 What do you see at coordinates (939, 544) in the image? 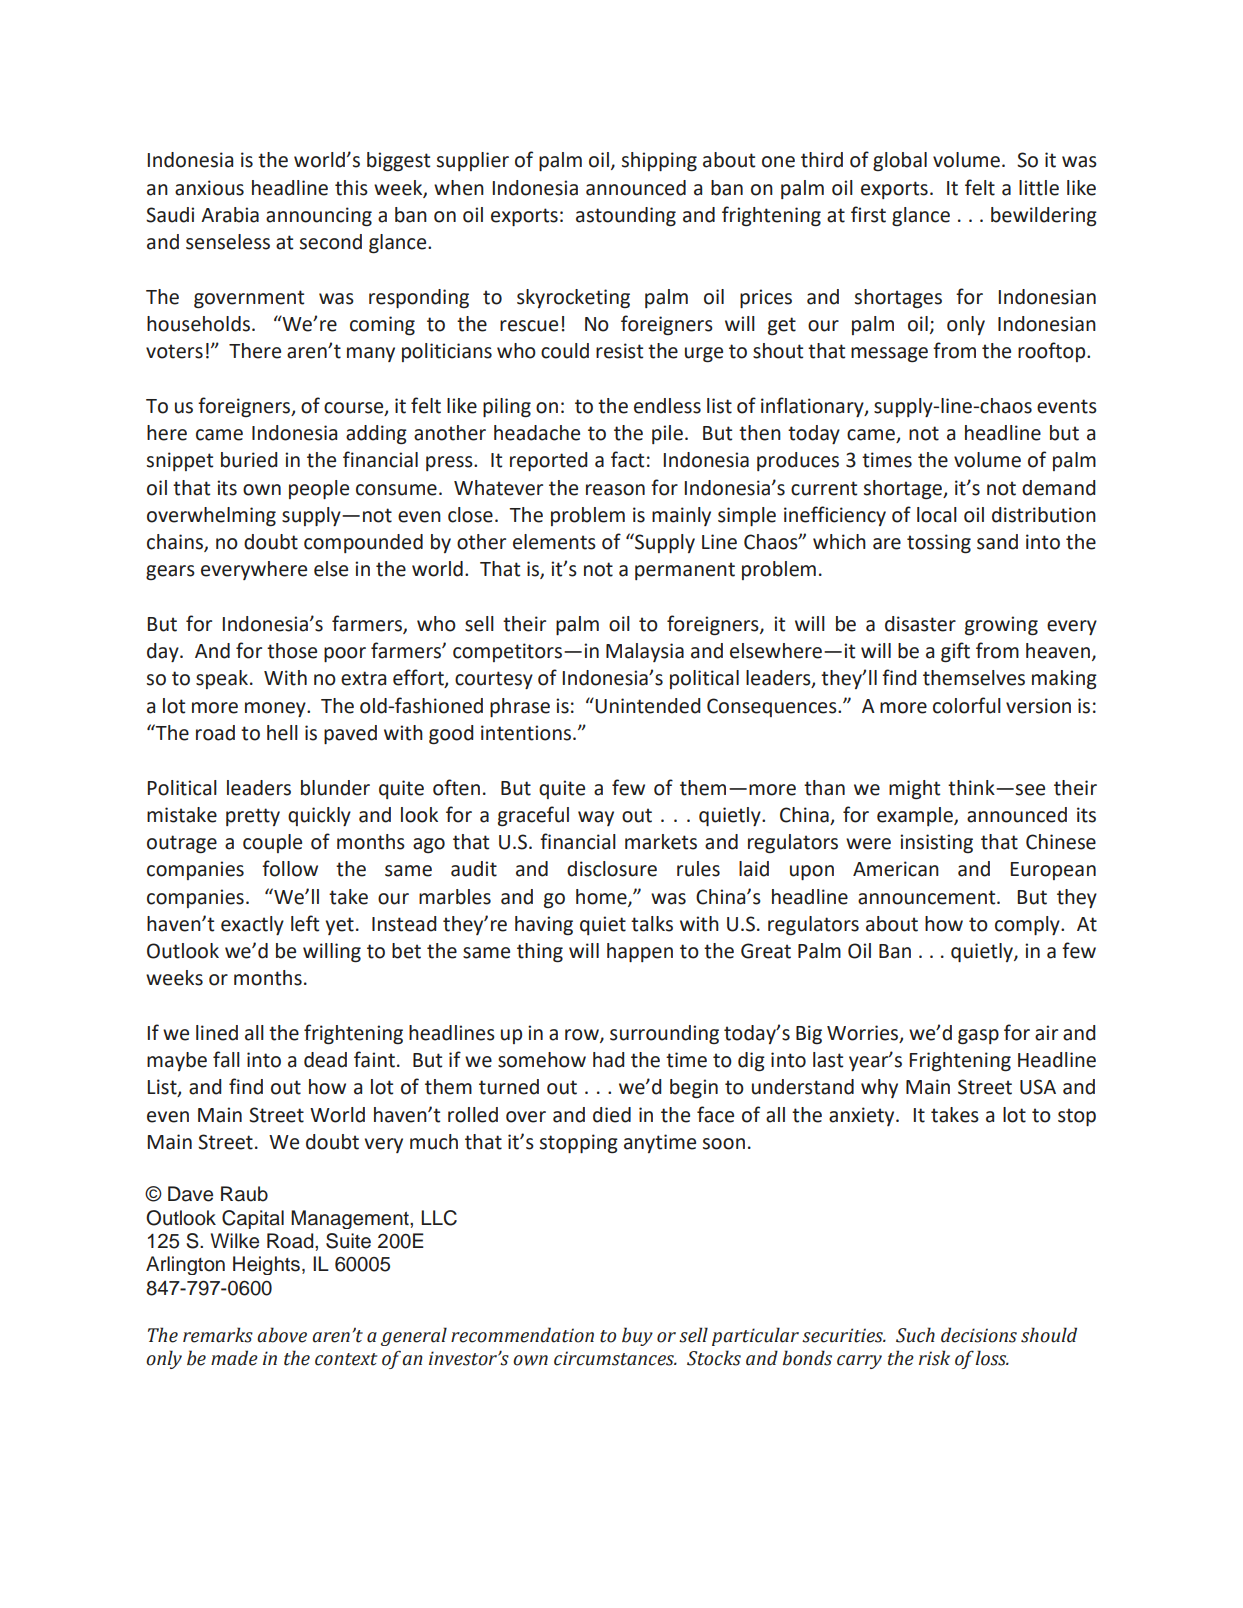
I see `tossing` at bounding box center [939, 544].
